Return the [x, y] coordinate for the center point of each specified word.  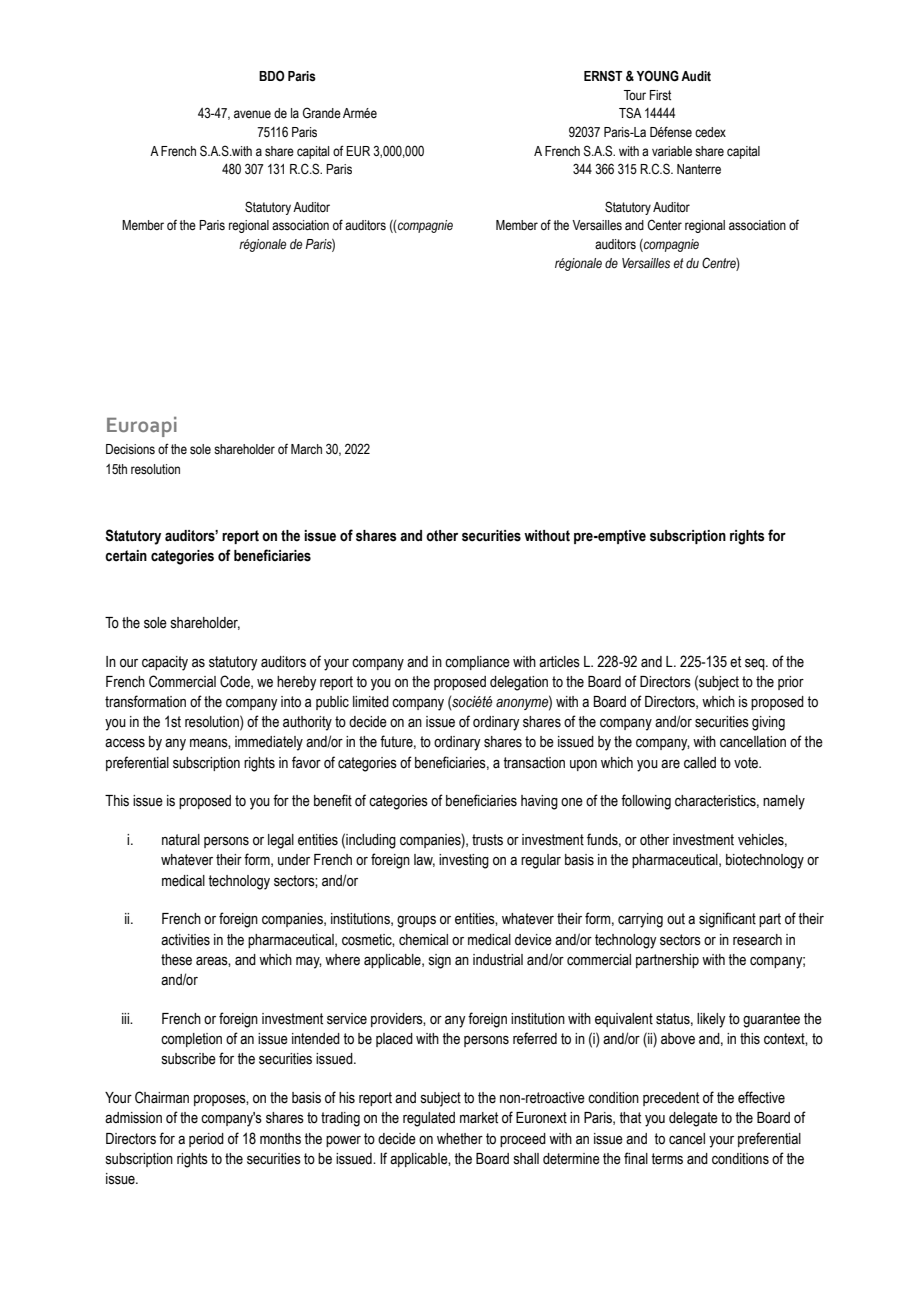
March [306, 449]
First [660, 95]
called [700, 763]
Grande [322, 113]
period [206, 1140]
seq [756, 664]
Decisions [130, 449]
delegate [693, 1119]
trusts [487, 840]
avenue [252, 114]
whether [460, 1139]
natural [181, 840]
